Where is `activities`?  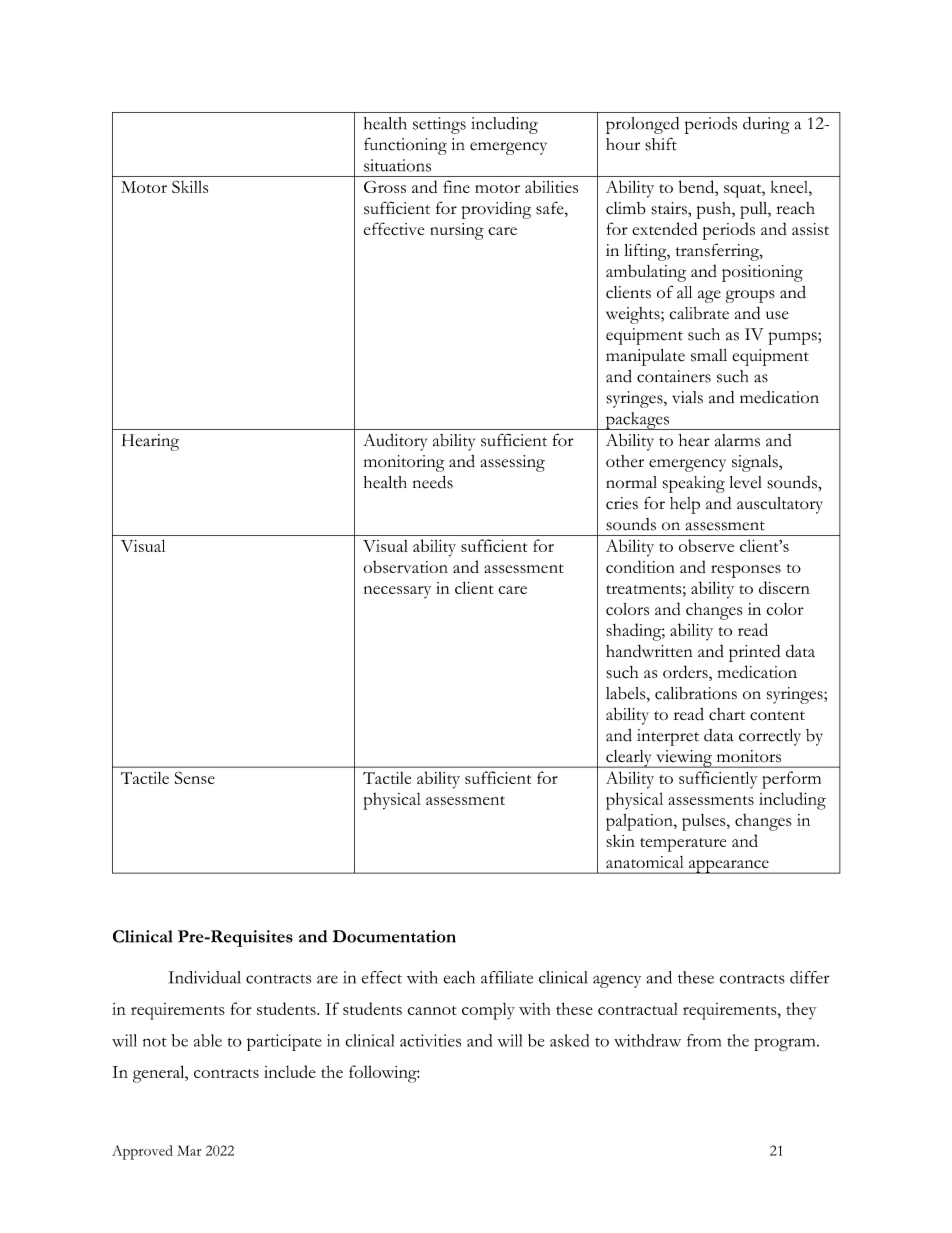 activities is located at coordinates (430, 1040).
